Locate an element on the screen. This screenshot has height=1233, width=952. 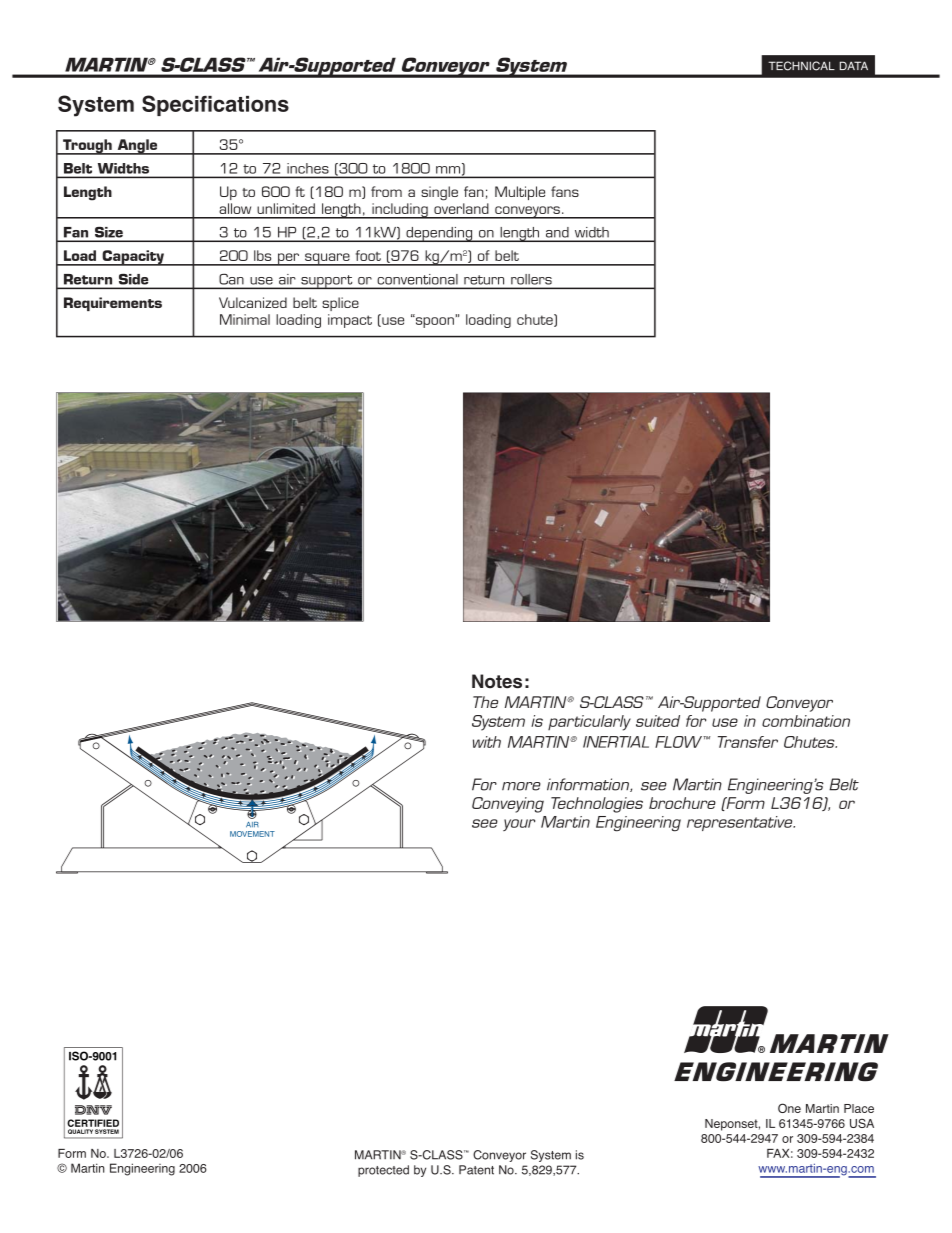
Specifications is located at coordinates (215, 105).
